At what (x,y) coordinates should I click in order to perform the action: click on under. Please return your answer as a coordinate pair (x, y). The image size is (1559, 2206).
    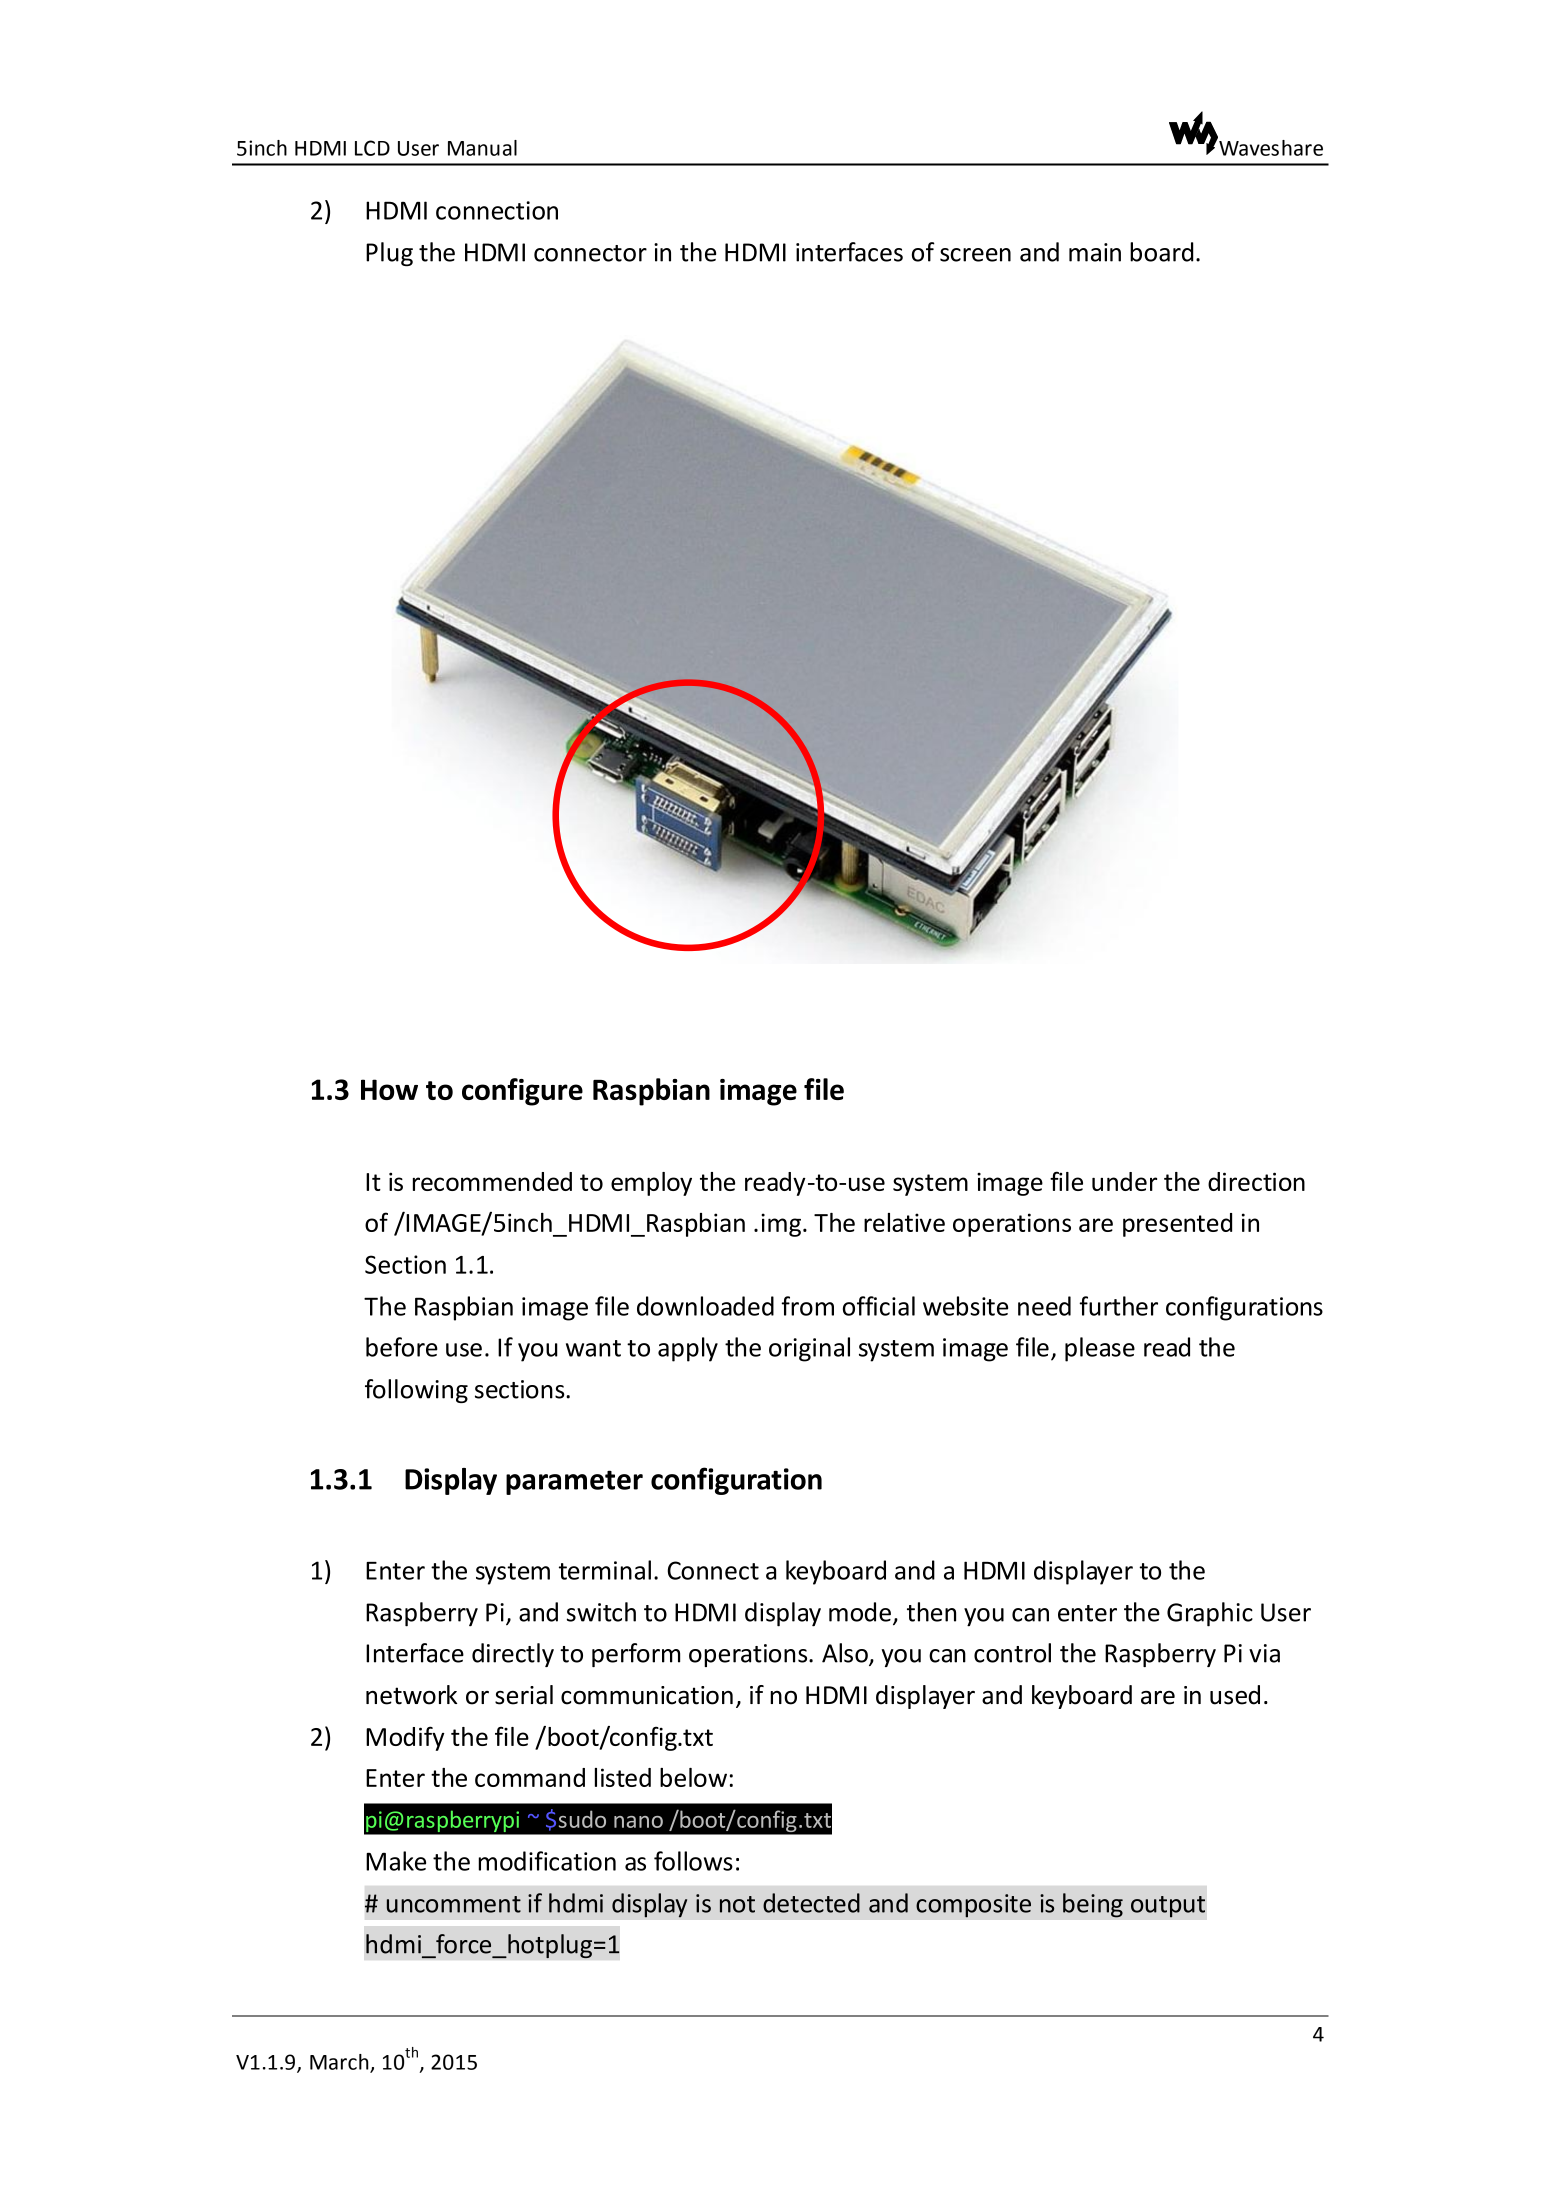
    Looking at the image, I should click on (1124, 1181).
